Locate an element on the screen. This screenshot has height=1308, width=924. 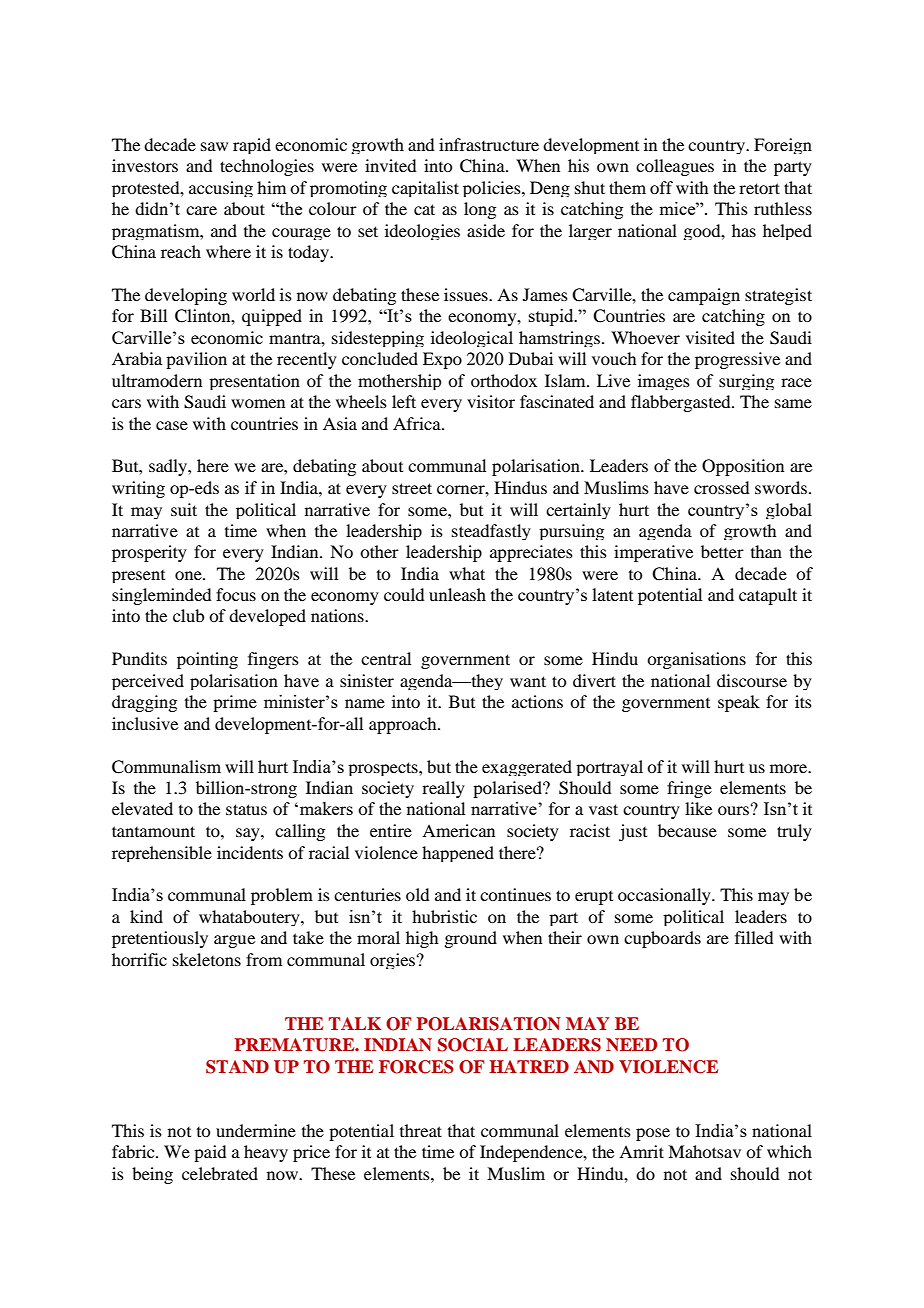
American is located at coordinates (458, 830).
